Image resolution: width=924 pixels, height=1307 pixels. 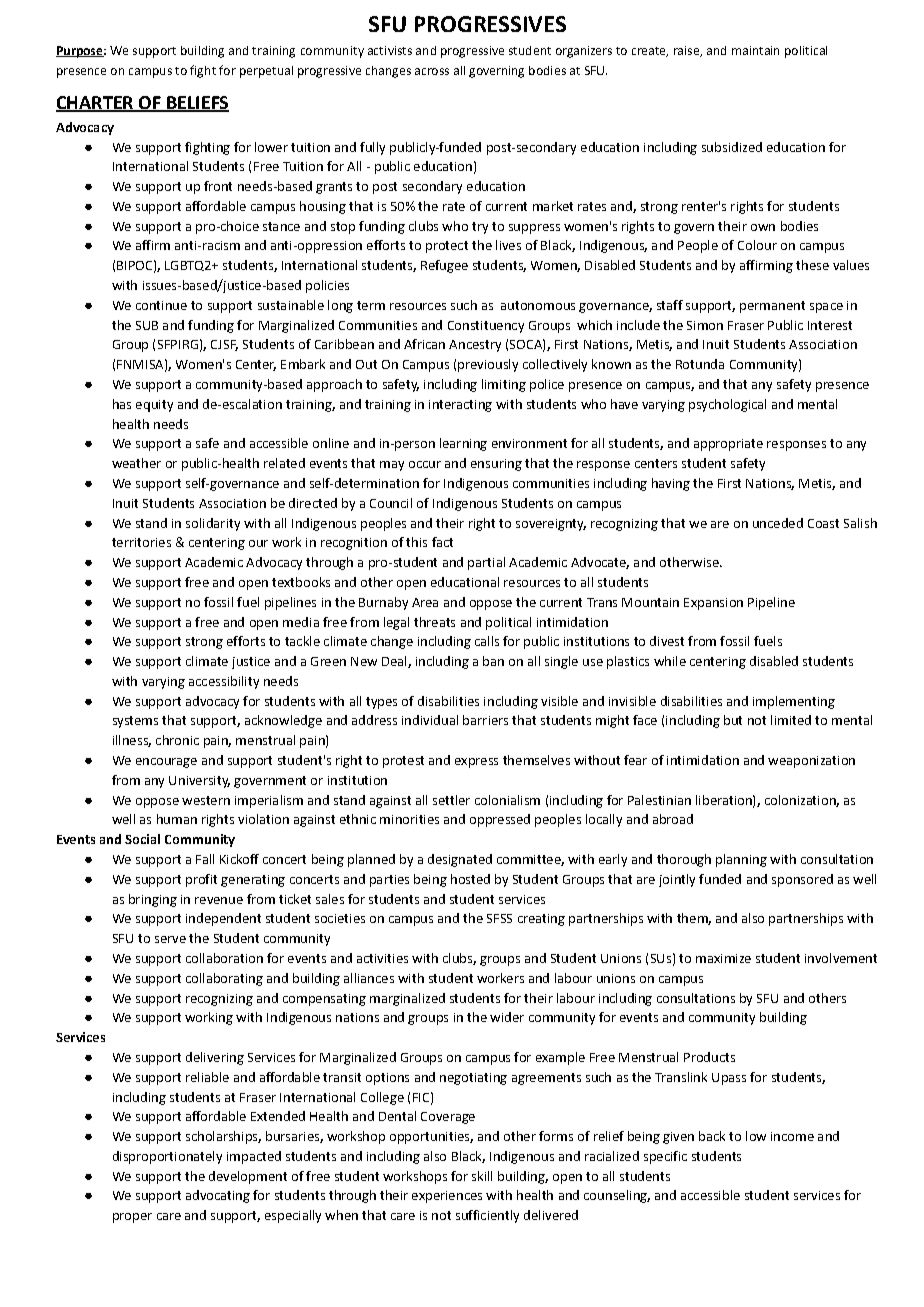 What do you see at coordinates (791, 720) in the document?
I see `limited` at bounding box center [791, 720].
